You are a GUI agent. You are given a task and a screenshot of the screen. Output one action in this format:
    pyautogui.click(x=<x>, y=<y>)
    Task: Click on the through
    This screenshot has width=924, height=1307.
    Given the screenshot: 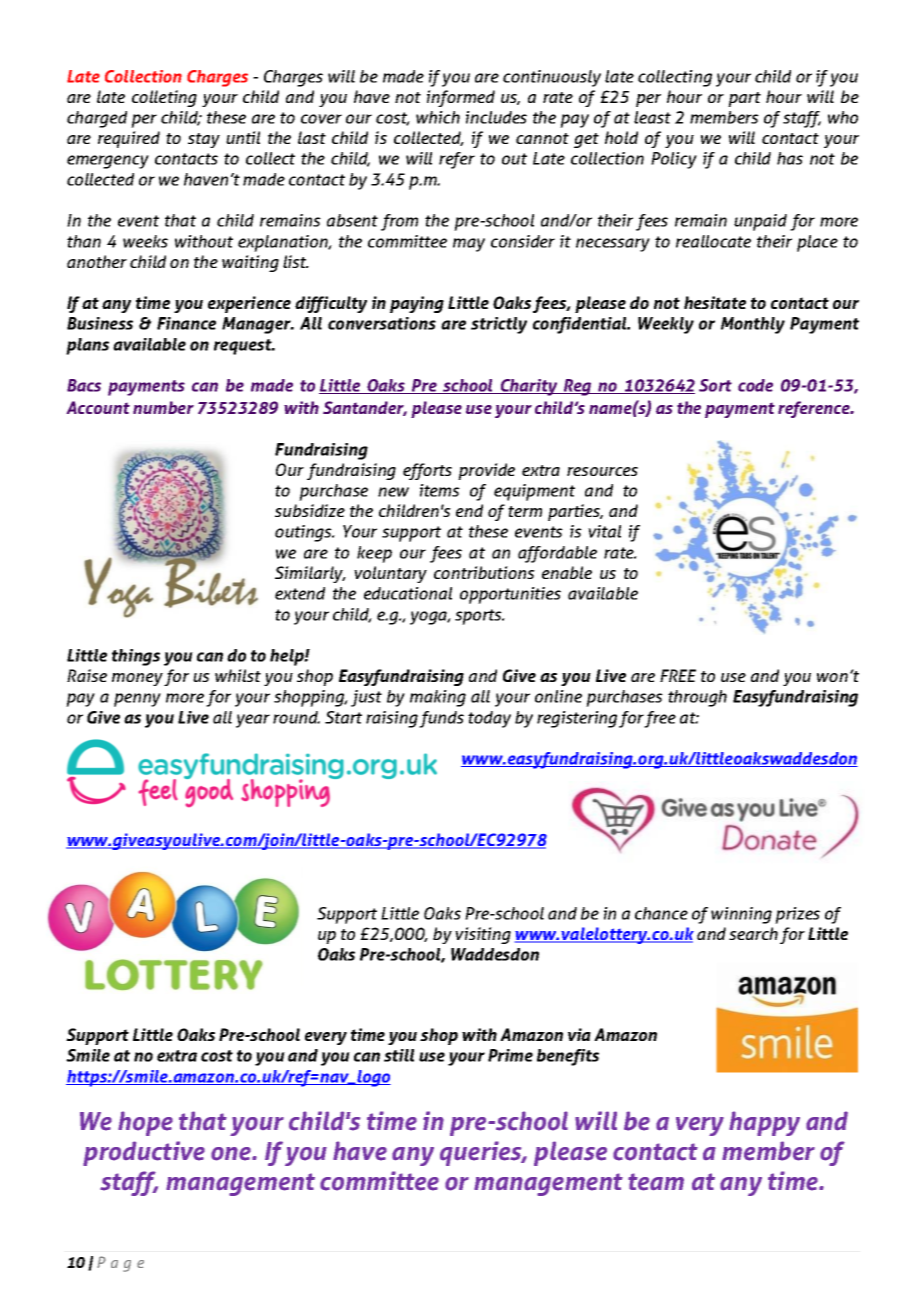 What is the action you would take?
    pyautogui.click(x=697, y=698)
